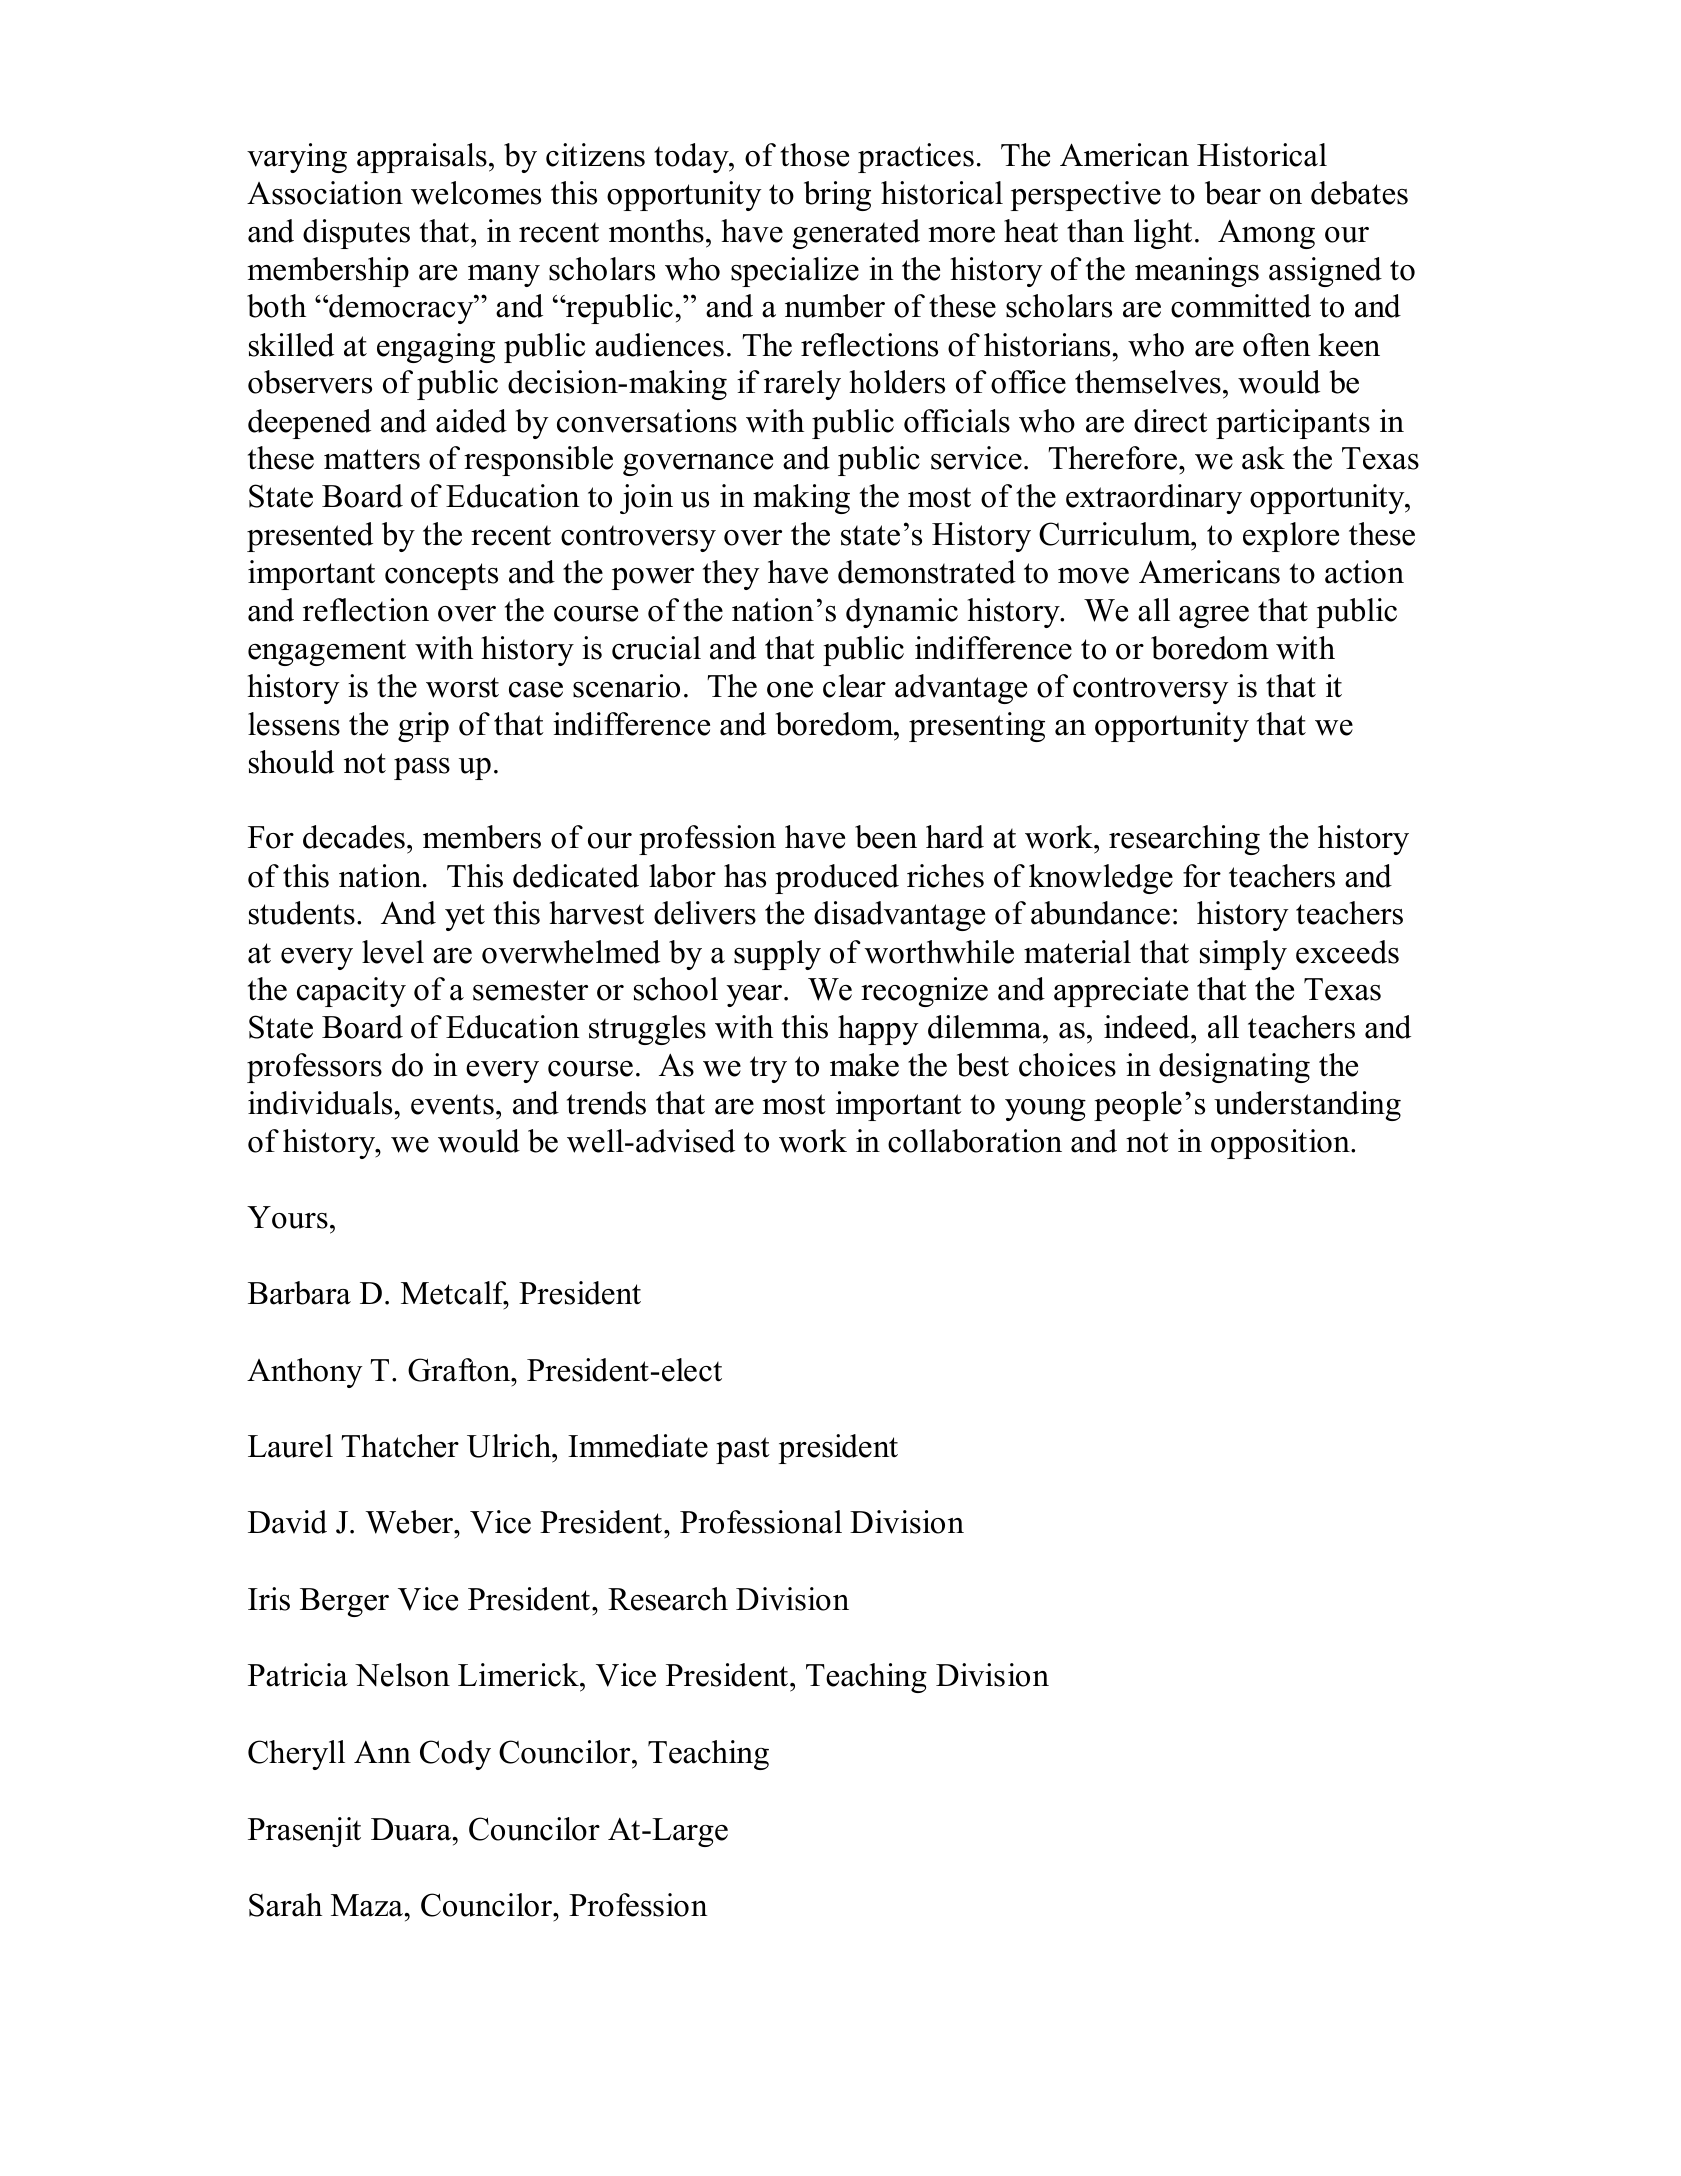 The height and width of the screenshot is (2176, 1681). Describe the element at coordinates (367, 1905) in the screenshot. I see `Maza` at that location.
